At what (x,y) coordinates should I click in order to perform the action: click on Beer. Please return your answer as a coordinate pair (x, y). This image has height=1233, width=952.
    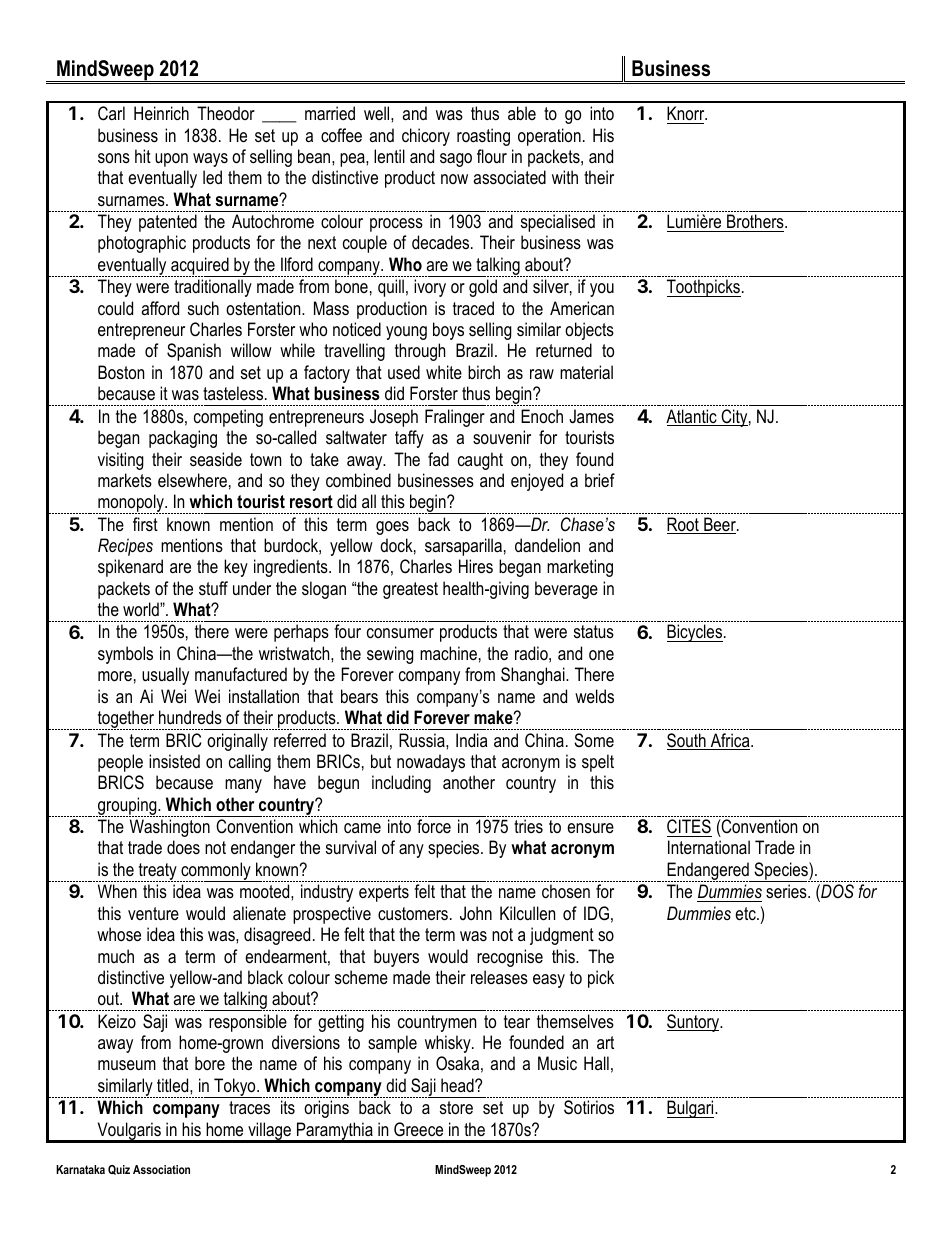
    Looking at the image, I should click on (720, 525).
